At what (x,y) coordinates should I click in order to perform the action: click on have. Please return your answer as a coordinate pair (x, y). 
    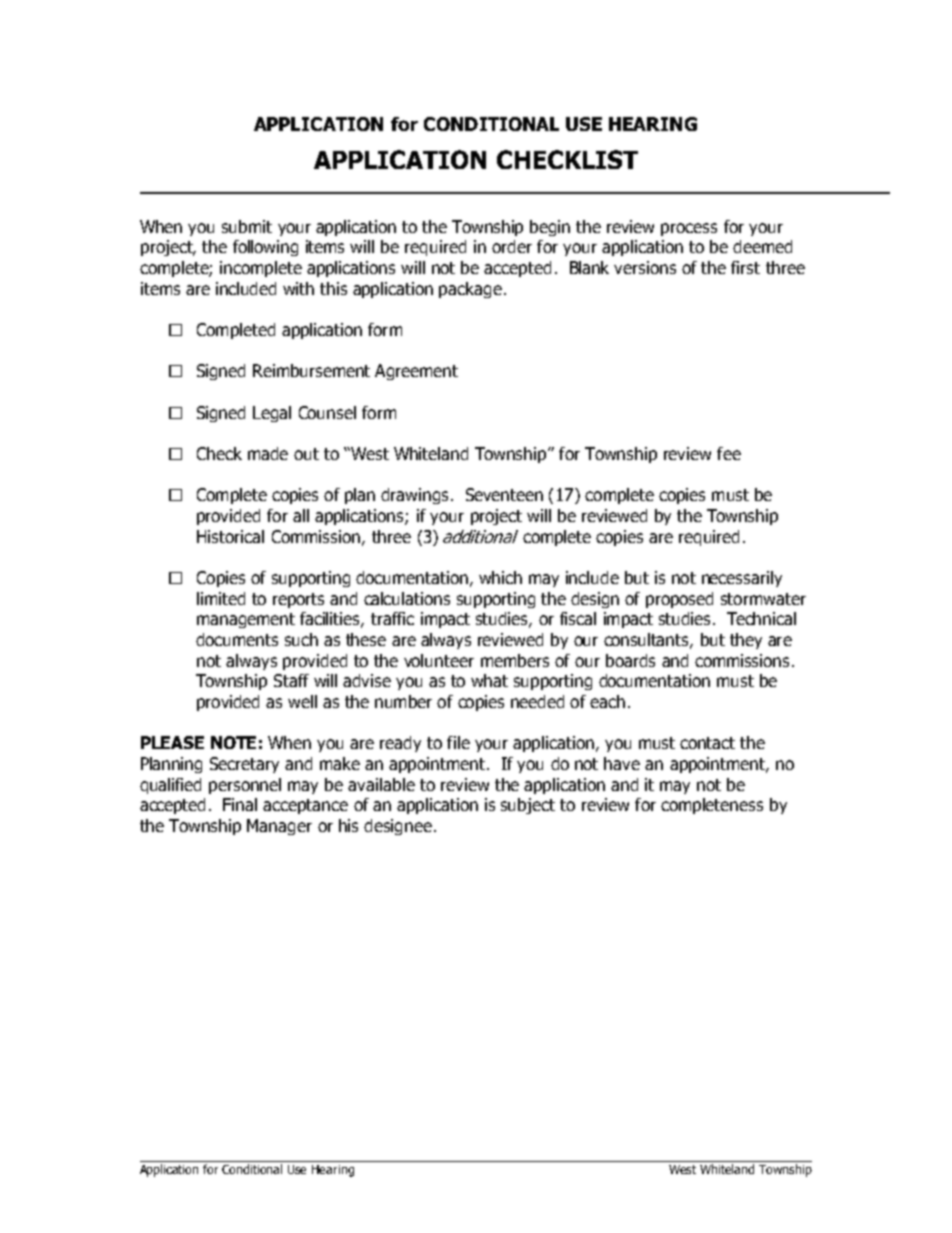
    Looking at the image, I should click on (622, 763).
